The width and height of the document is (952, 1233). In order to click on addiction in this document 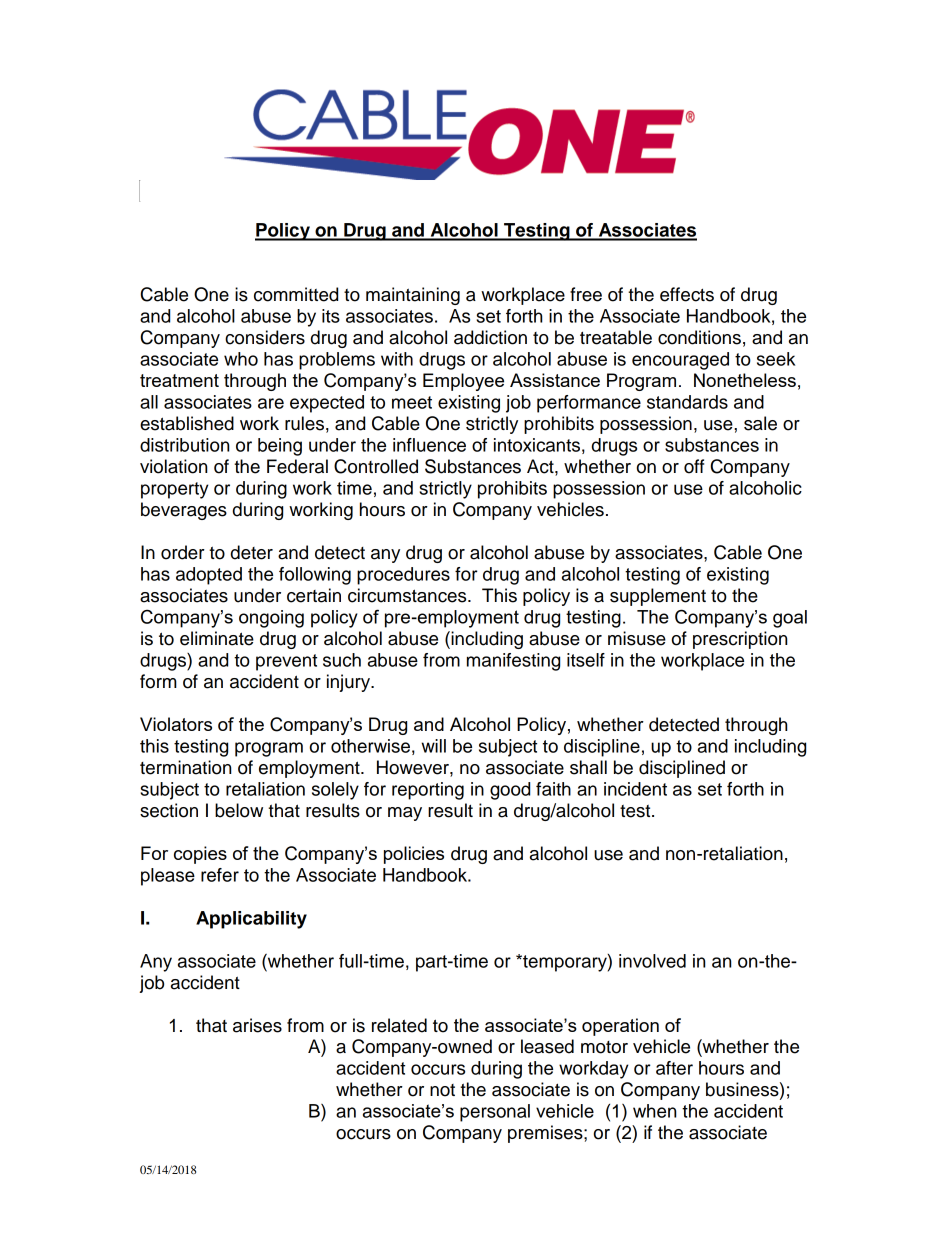, I will do `click(490, 337)`.
